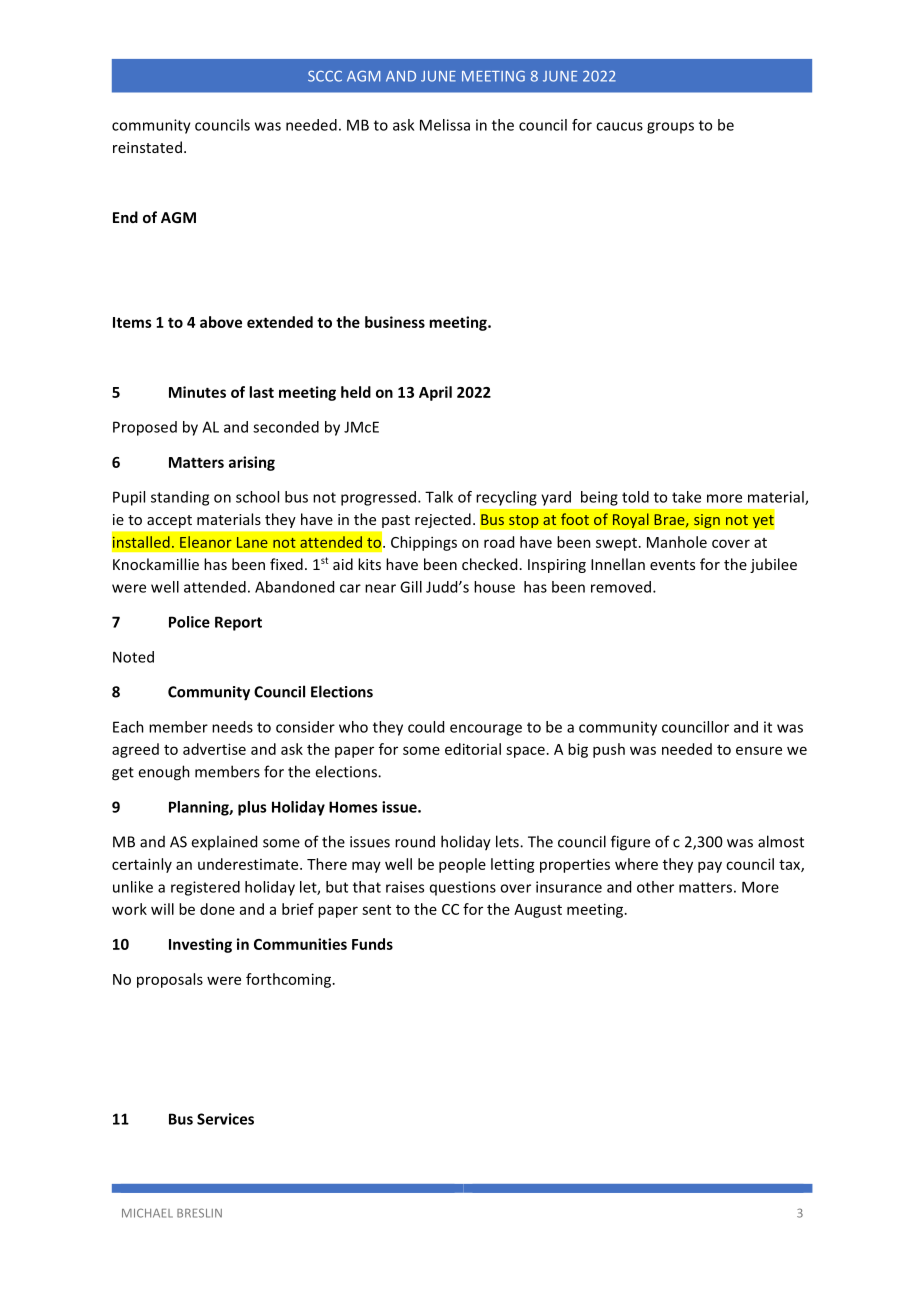 Image resolution: width=924 pixels, height=1308 pixels. What do you see at coordinates (200, 945) in the screenshot?
I see `Investing` at bounding box center [200, 945].
